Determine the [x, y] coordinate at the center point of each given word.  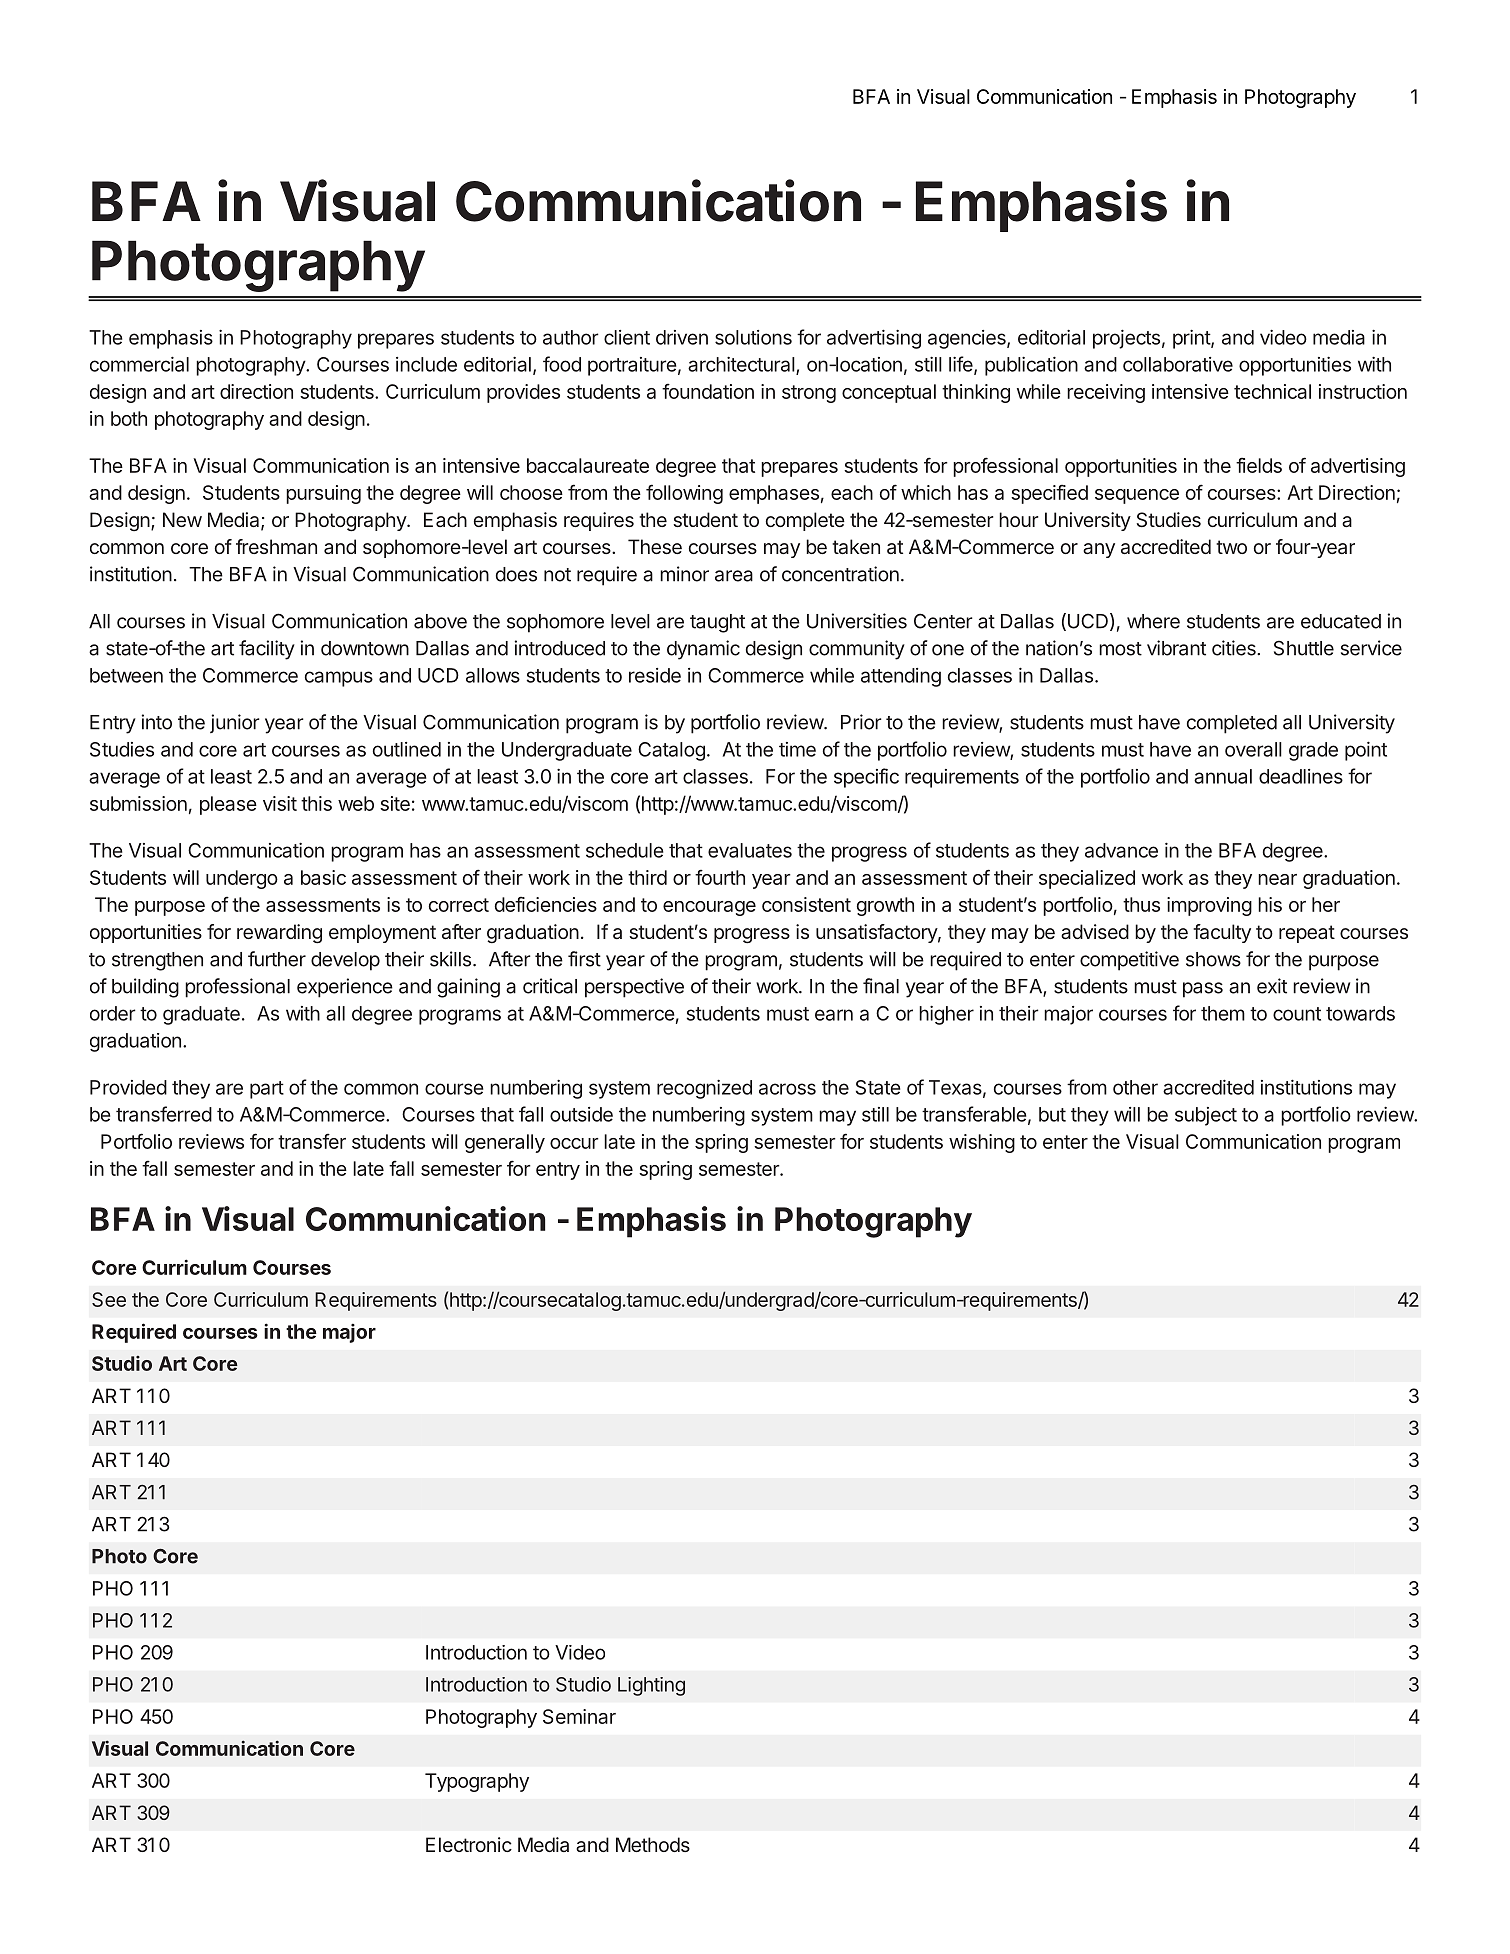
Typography [477, 1782]
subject [1206, 1116]
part [267, 1090]
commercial [139, 364]
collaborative [1178, 364]
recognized [704, 1089]
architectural [741, 364]
